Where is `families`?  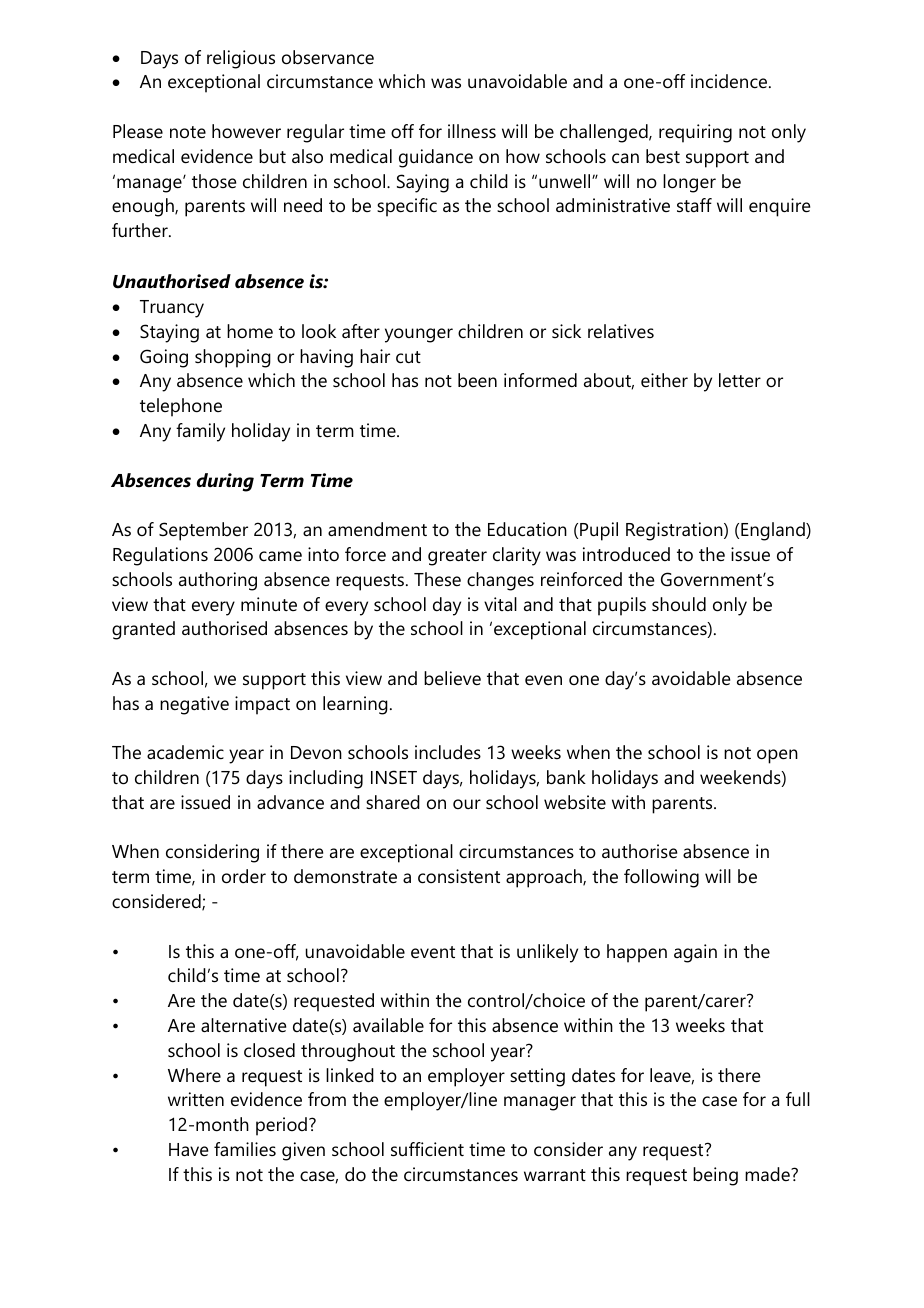 families is located at coordinates (245, 1149).
